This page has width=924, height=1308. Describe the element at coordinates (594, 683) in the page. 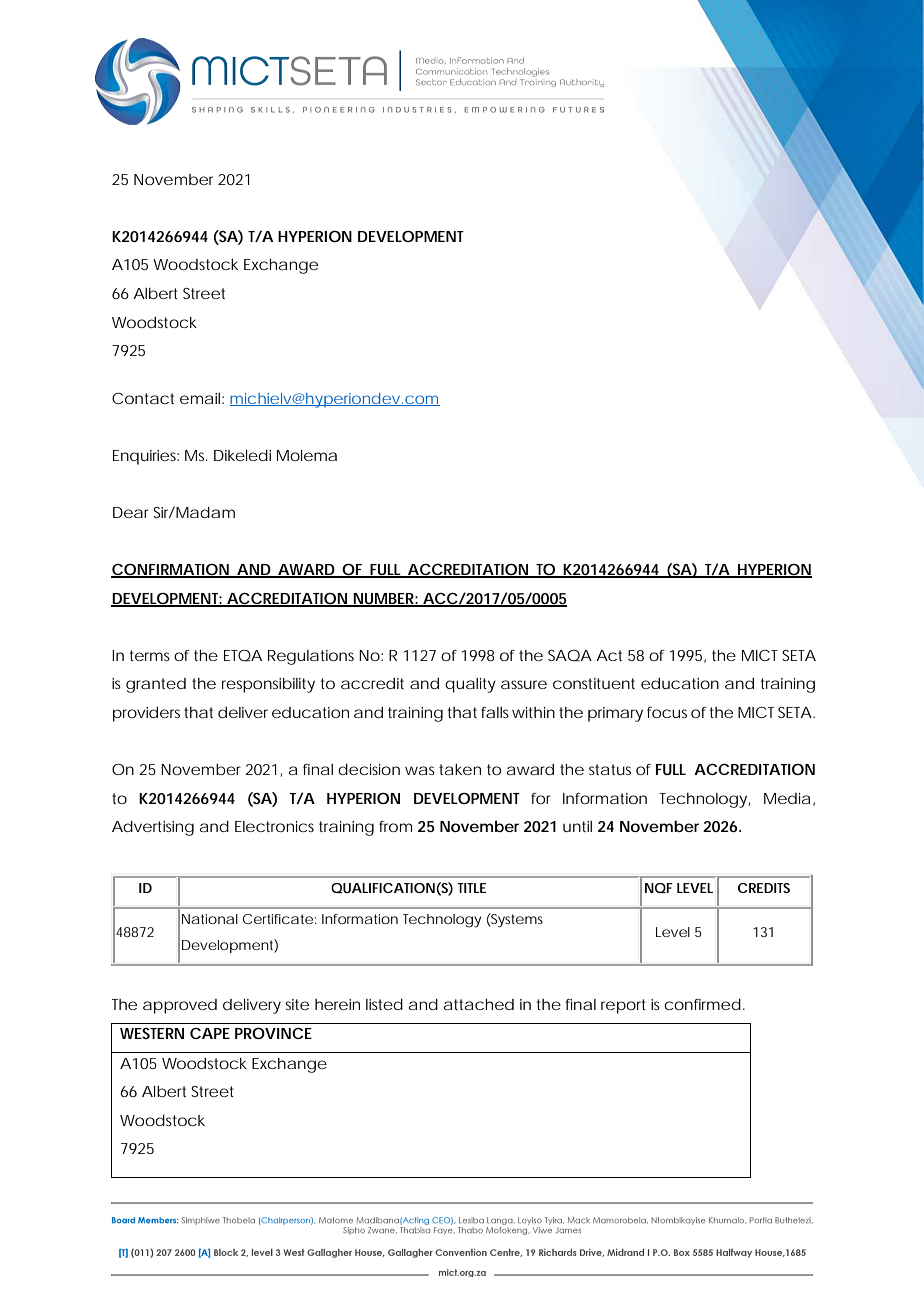

I see `constituent` at that location.
